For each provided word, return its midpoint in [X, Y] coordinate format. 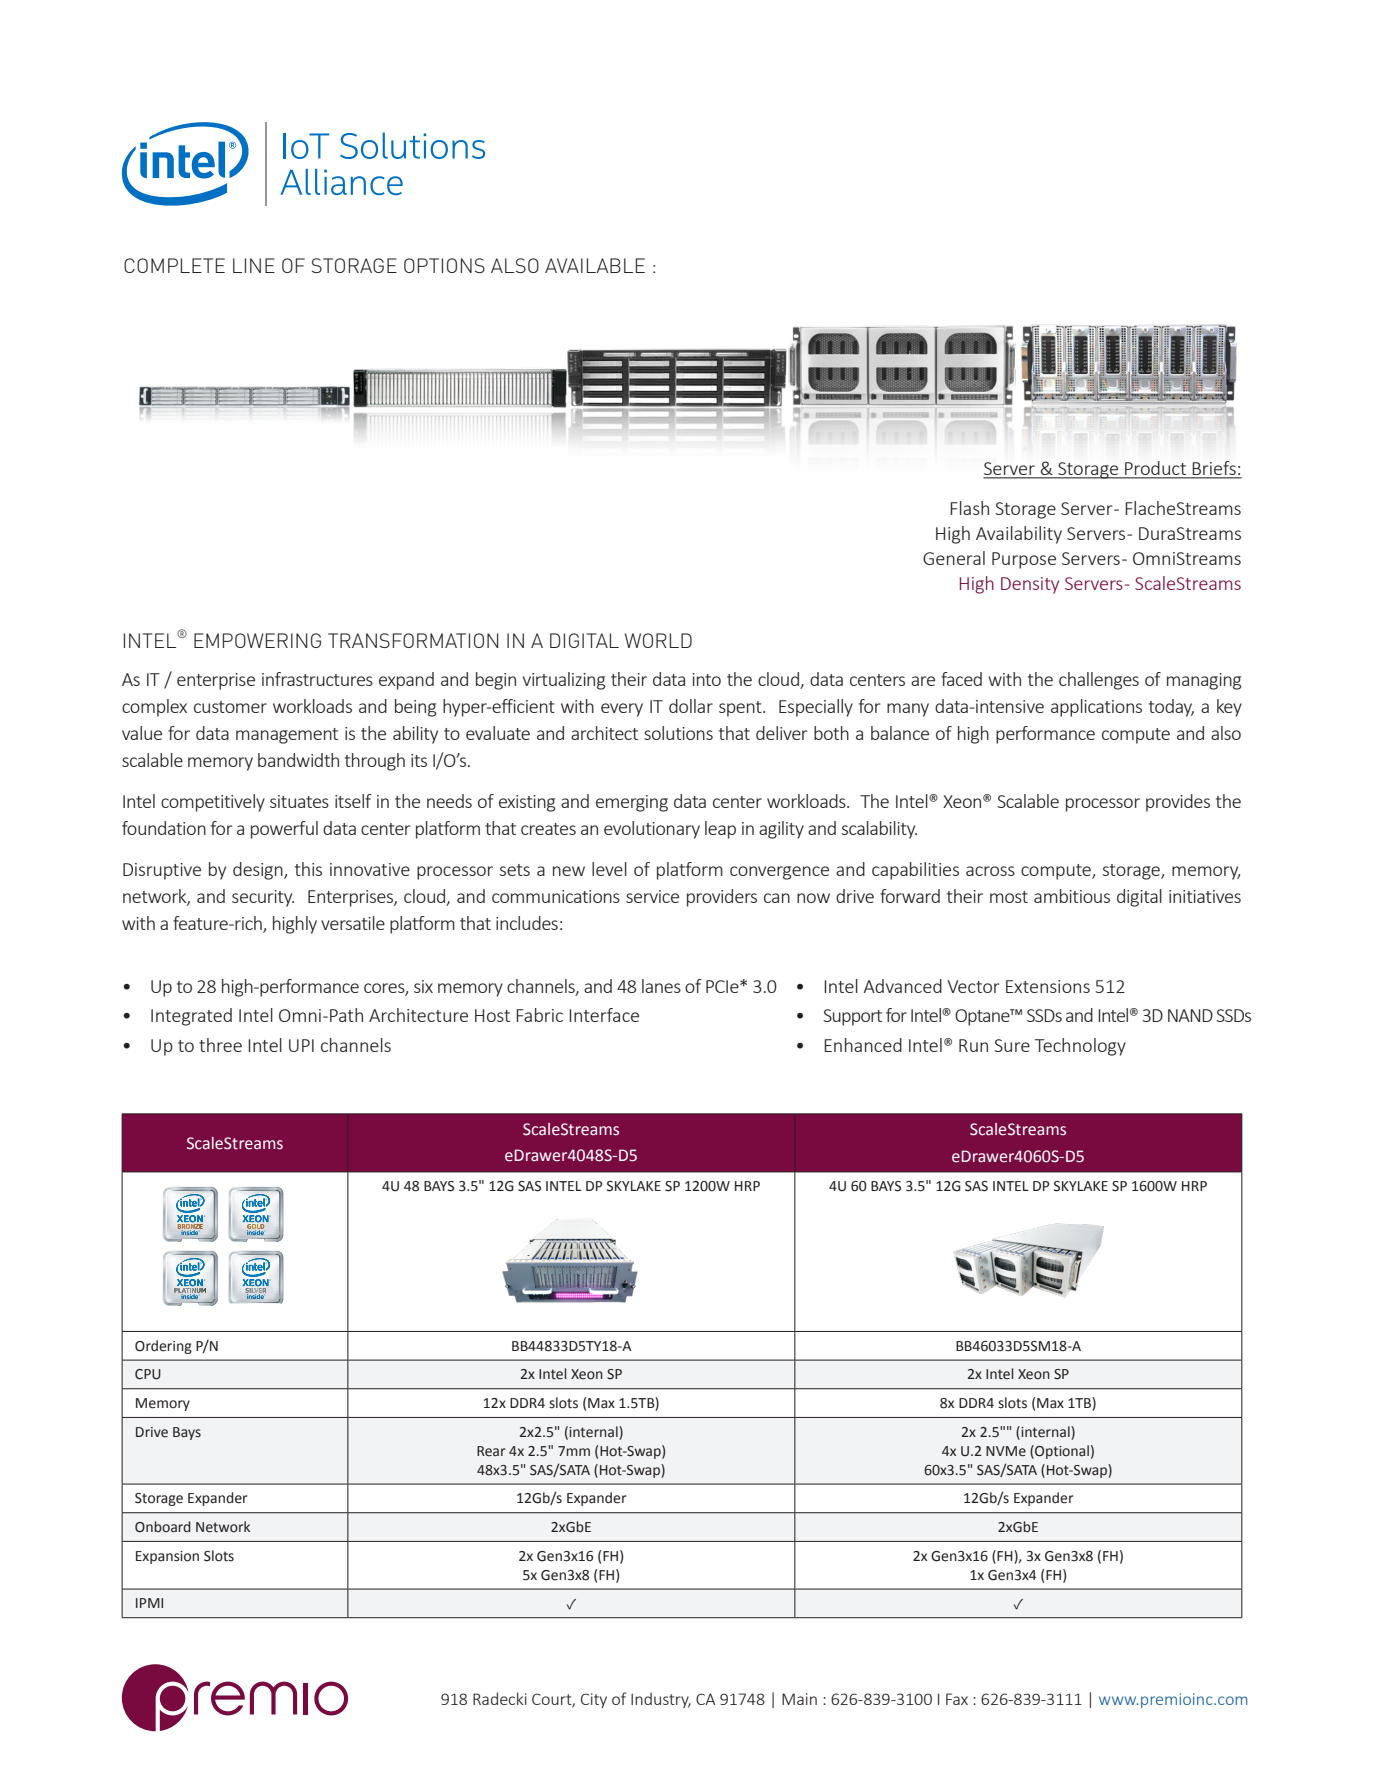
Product [1155, 469]
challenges [1099, 681]
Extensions [1048, 986]
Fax [957, 1699]
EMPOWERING [257, 640]
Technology [1080, 1047]
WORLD [658, 640]
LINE [254, 265]
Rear [491, 1451]
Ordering [163, 1347]
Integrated [191, 1017]
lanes [661, 986]
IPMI [149, 1603]
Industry [661, 1700]
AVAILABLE [595, 265]
